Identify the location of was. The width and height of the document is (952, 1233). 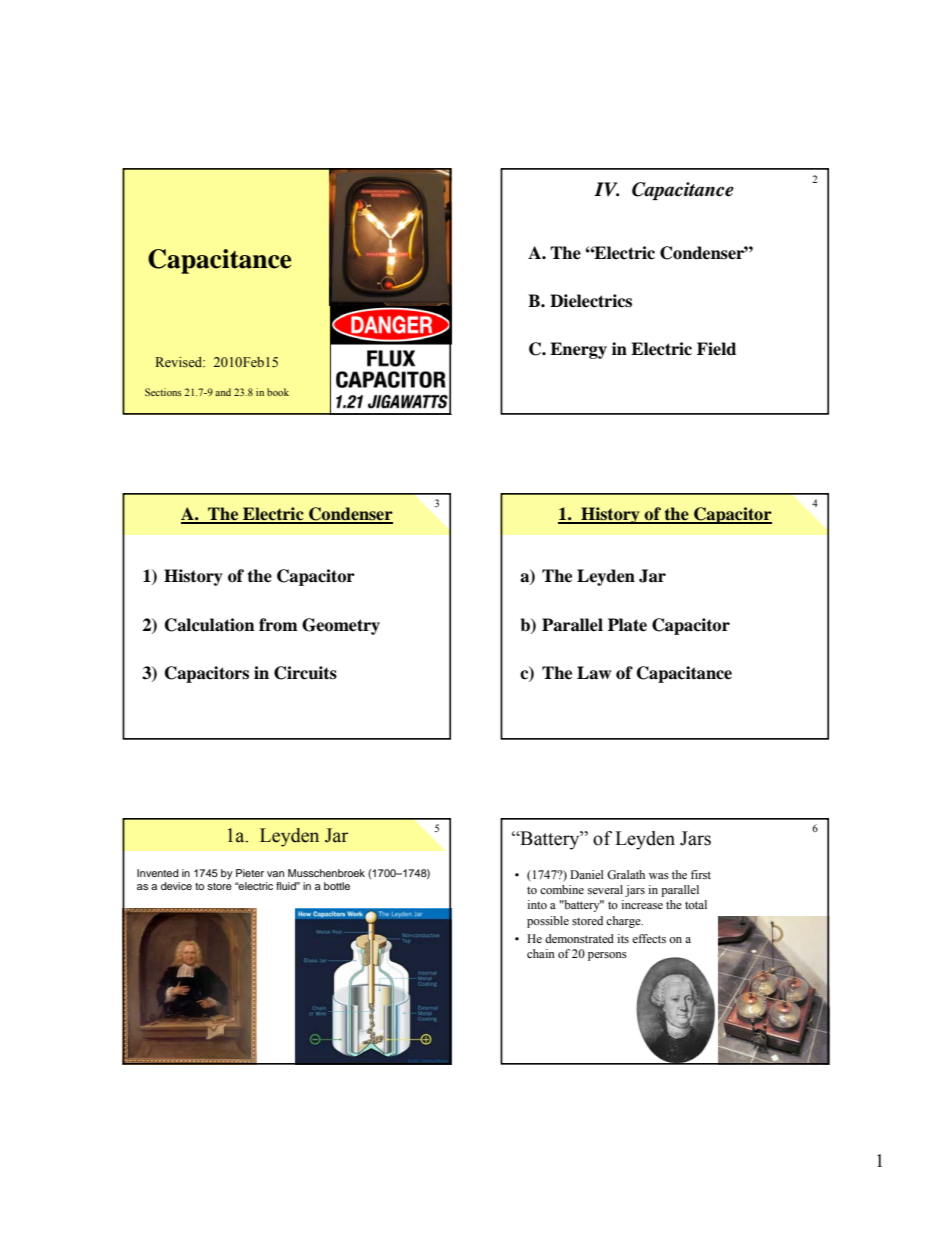
(659, 876).
